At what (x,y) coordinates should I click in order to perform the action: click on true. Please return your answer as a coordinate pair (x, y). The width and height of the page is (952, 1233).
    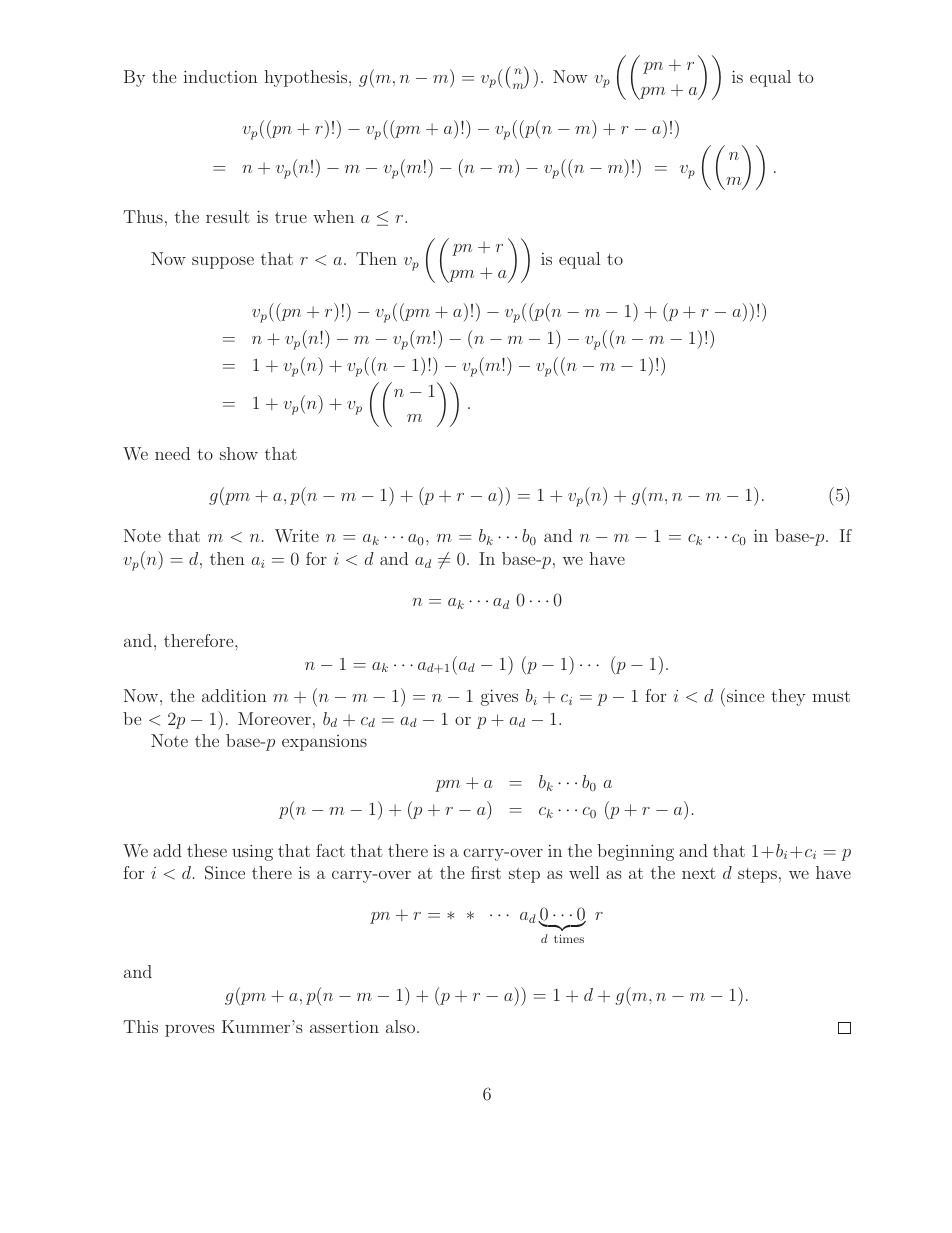
    Looking at the image, I should click on (291, 217).
